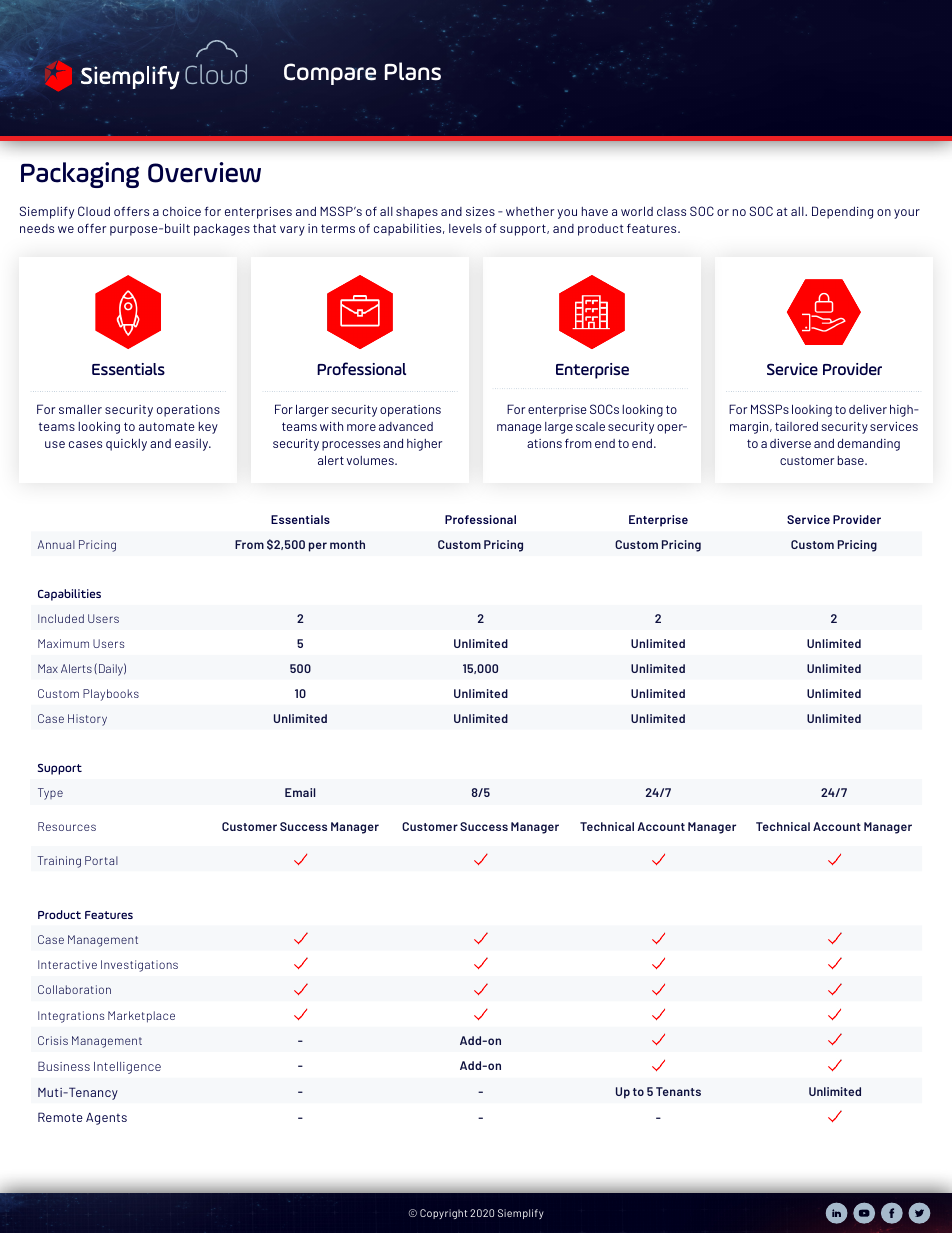  I want to click on Agents, so click(106, 1119).
